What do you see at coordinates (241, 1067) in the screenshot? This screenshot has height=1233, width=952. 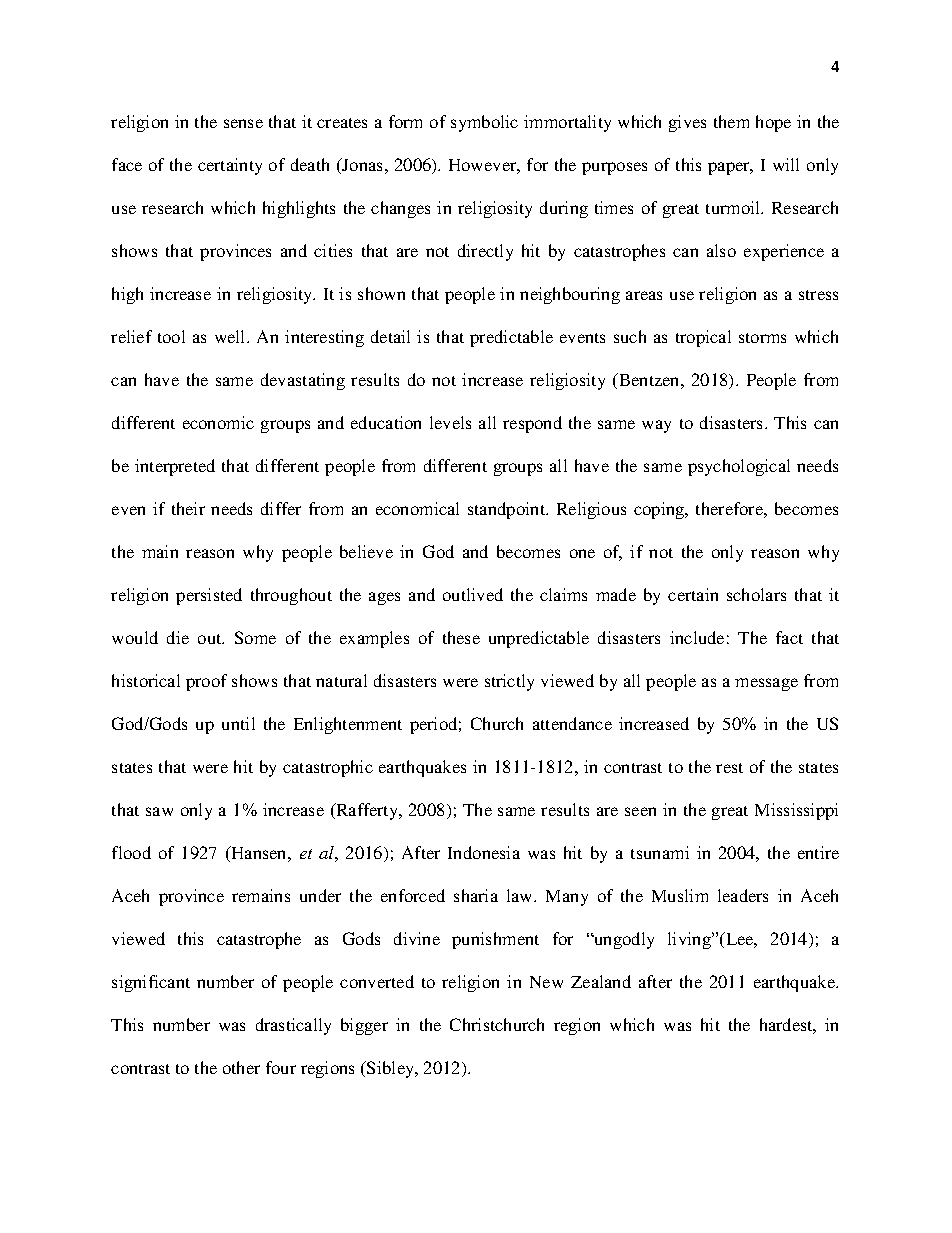 I see `other` at bounding box center [241, 1067].
